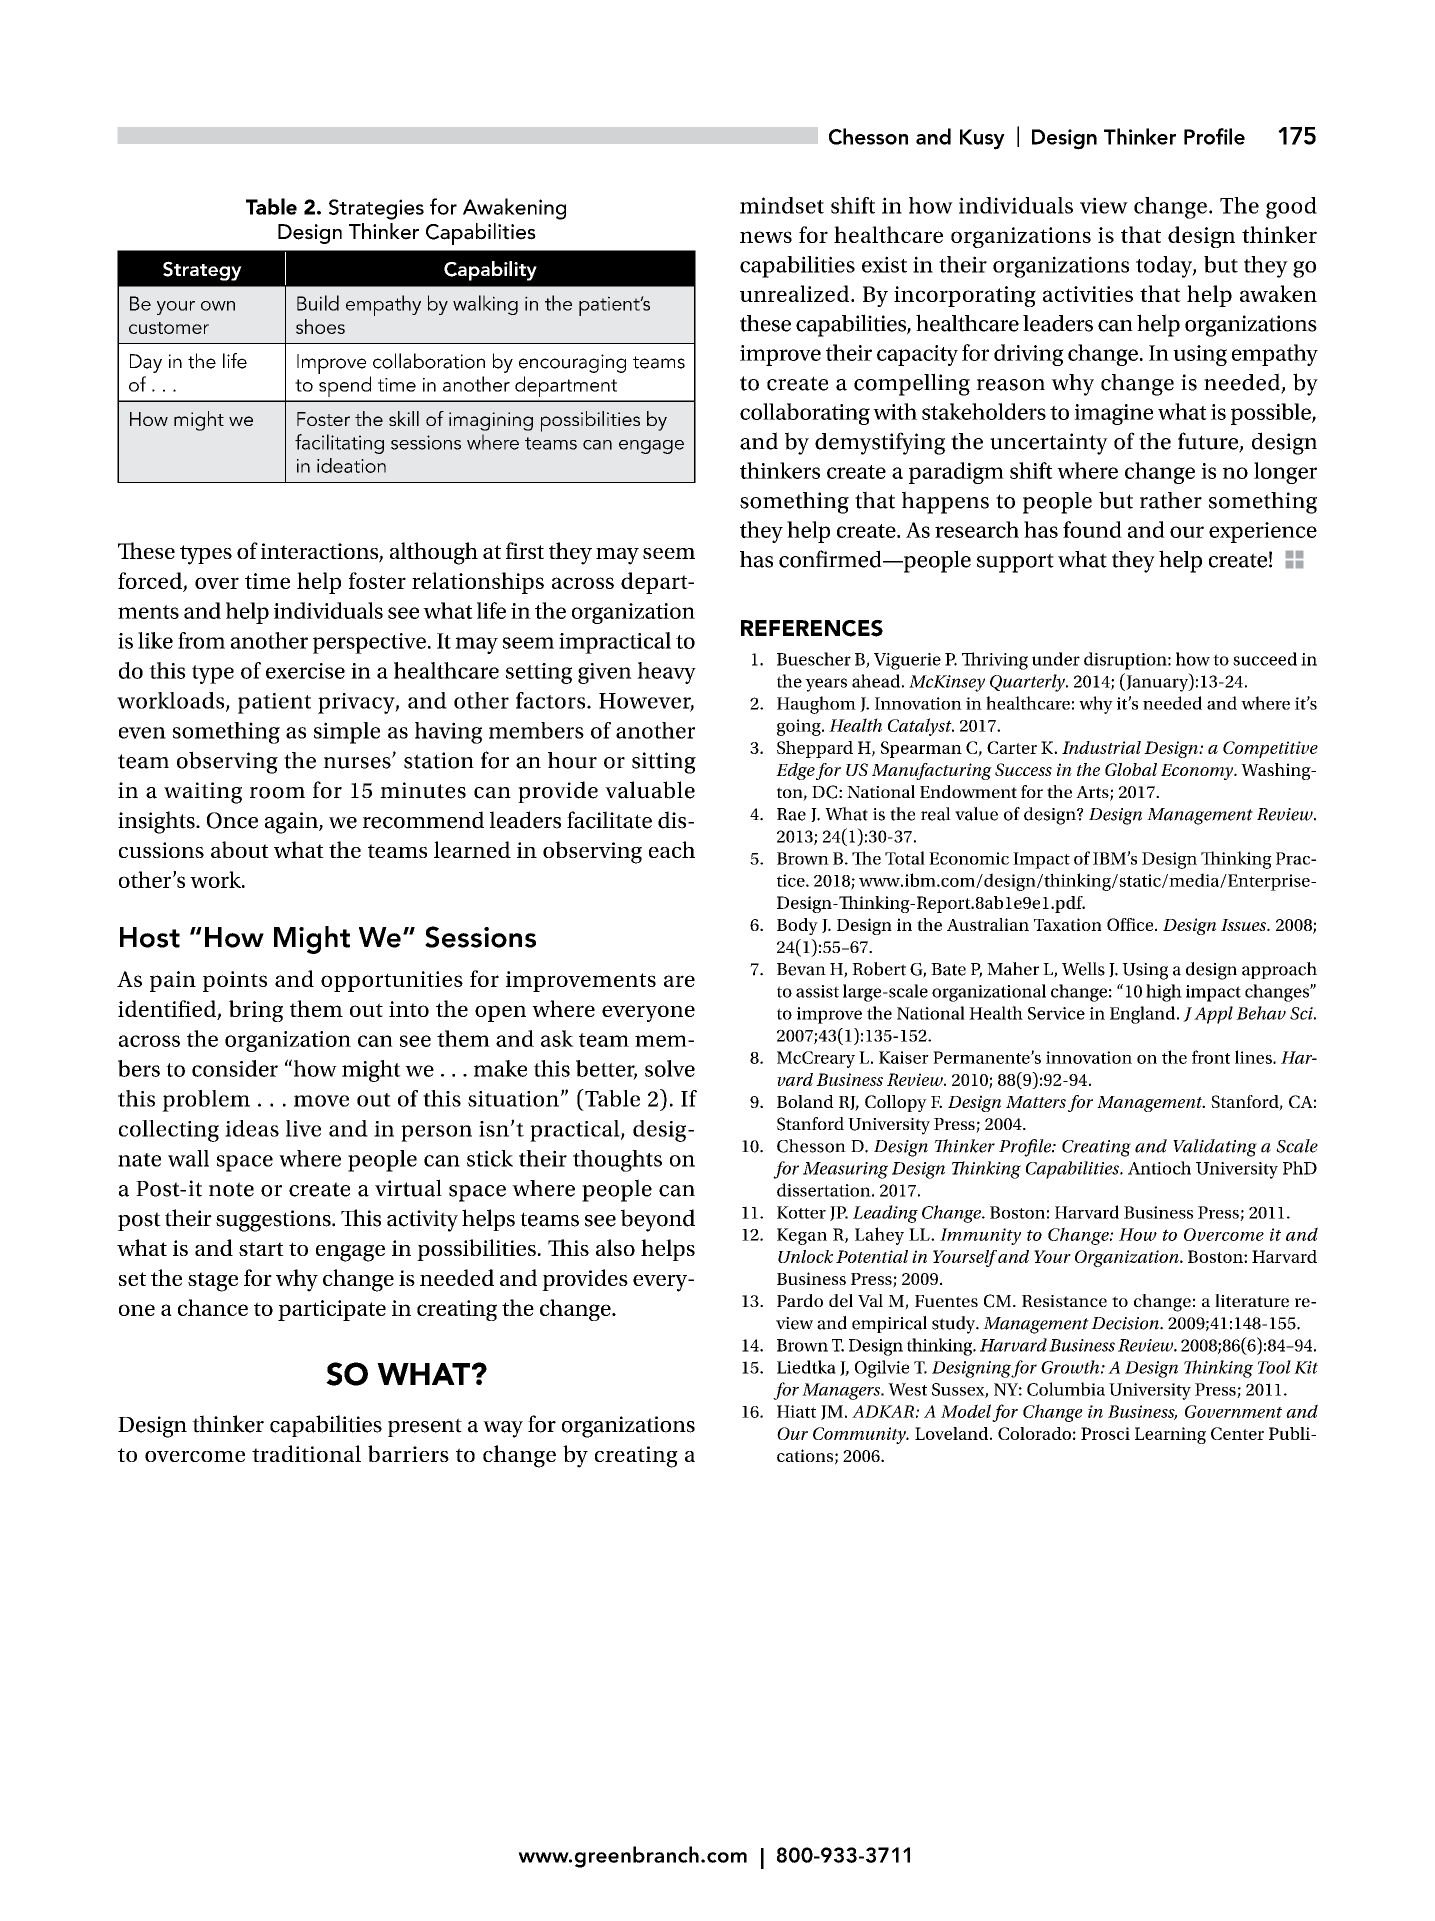 The image size is (1435, 1921). Describe the element at coordinates (306, 1453) in the screenshot. I see `traditional` at that location.
